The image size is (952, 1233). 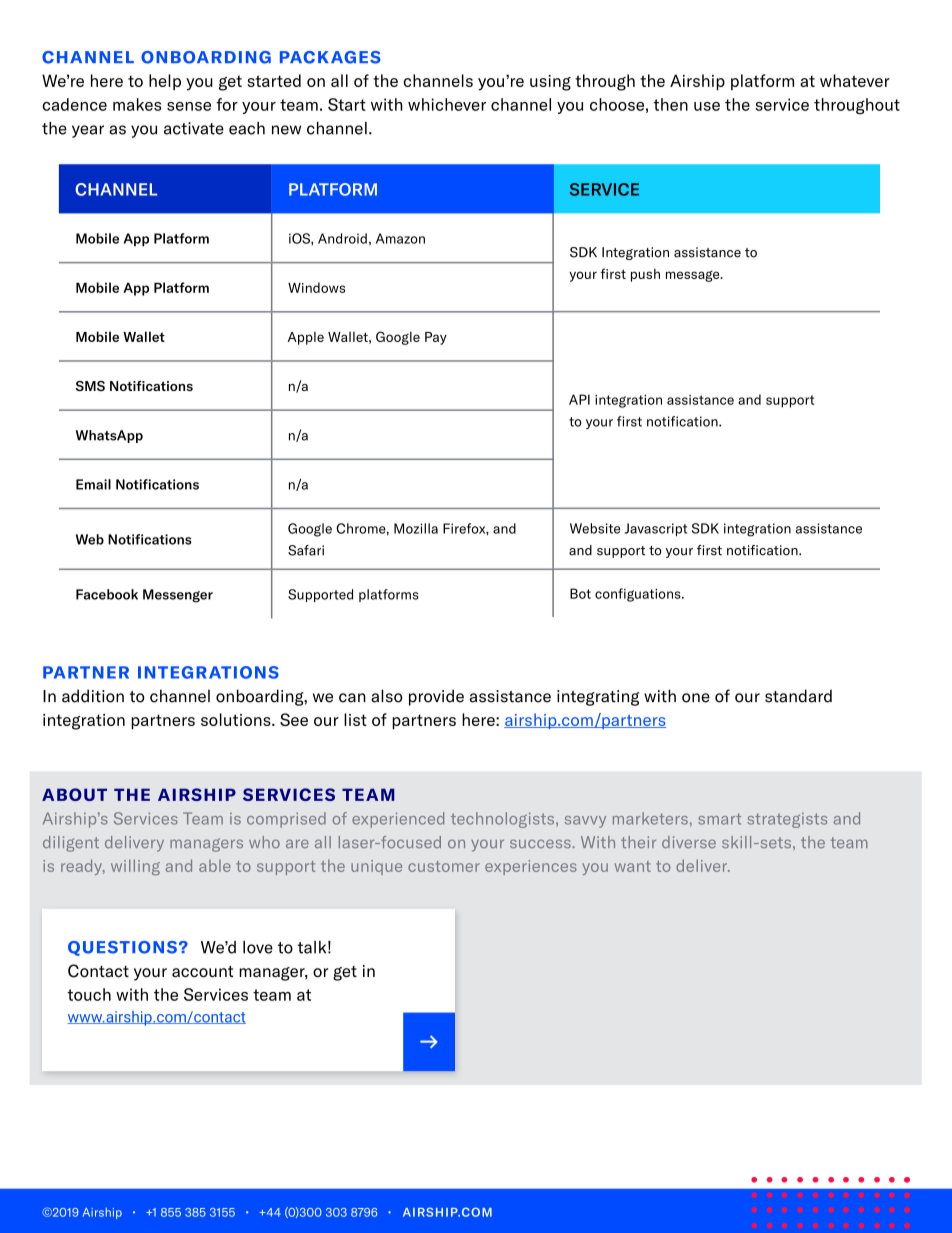 I want to click on provide, so click(x=436, y=697).
